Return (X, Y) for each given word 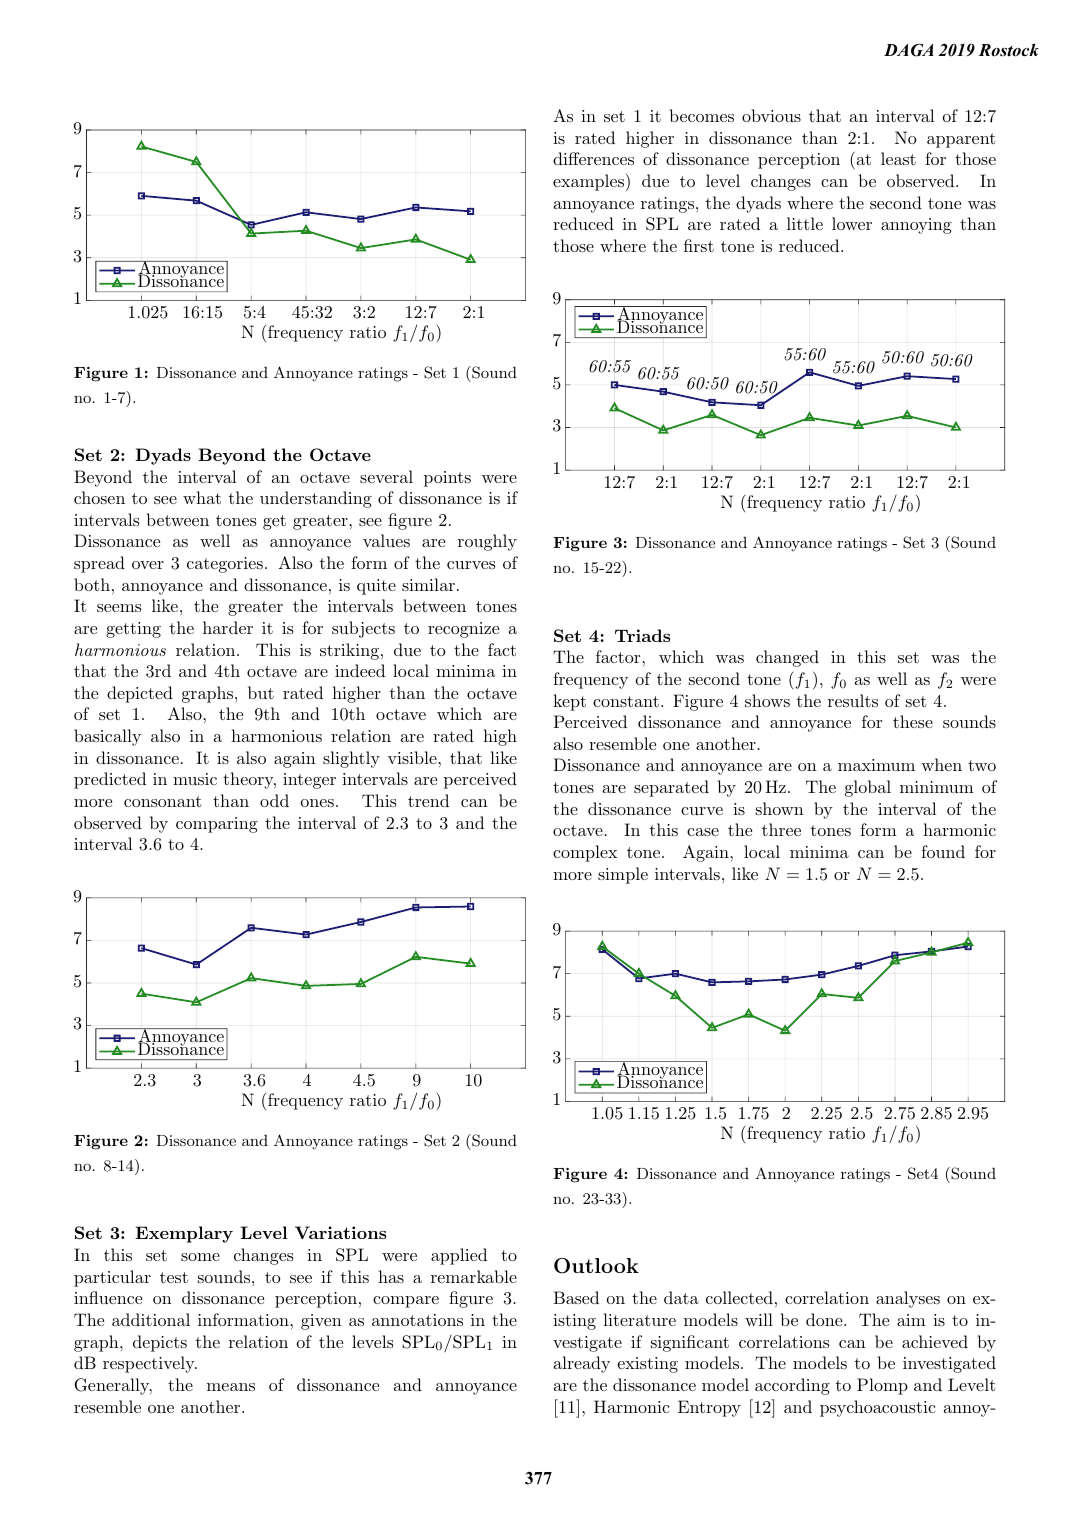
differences (593, 158)
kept (569, 702)
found (943, 851)
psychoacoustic (878, 1408)
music (195, 779)
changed (787, 658)
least (898, 158)
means (231, 1387)
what (202, 497)
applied (459, 1256)
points (447, 479)
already (582, 1364)
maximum (876, 765)
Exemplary (184, 1234)
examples (590, 182)
